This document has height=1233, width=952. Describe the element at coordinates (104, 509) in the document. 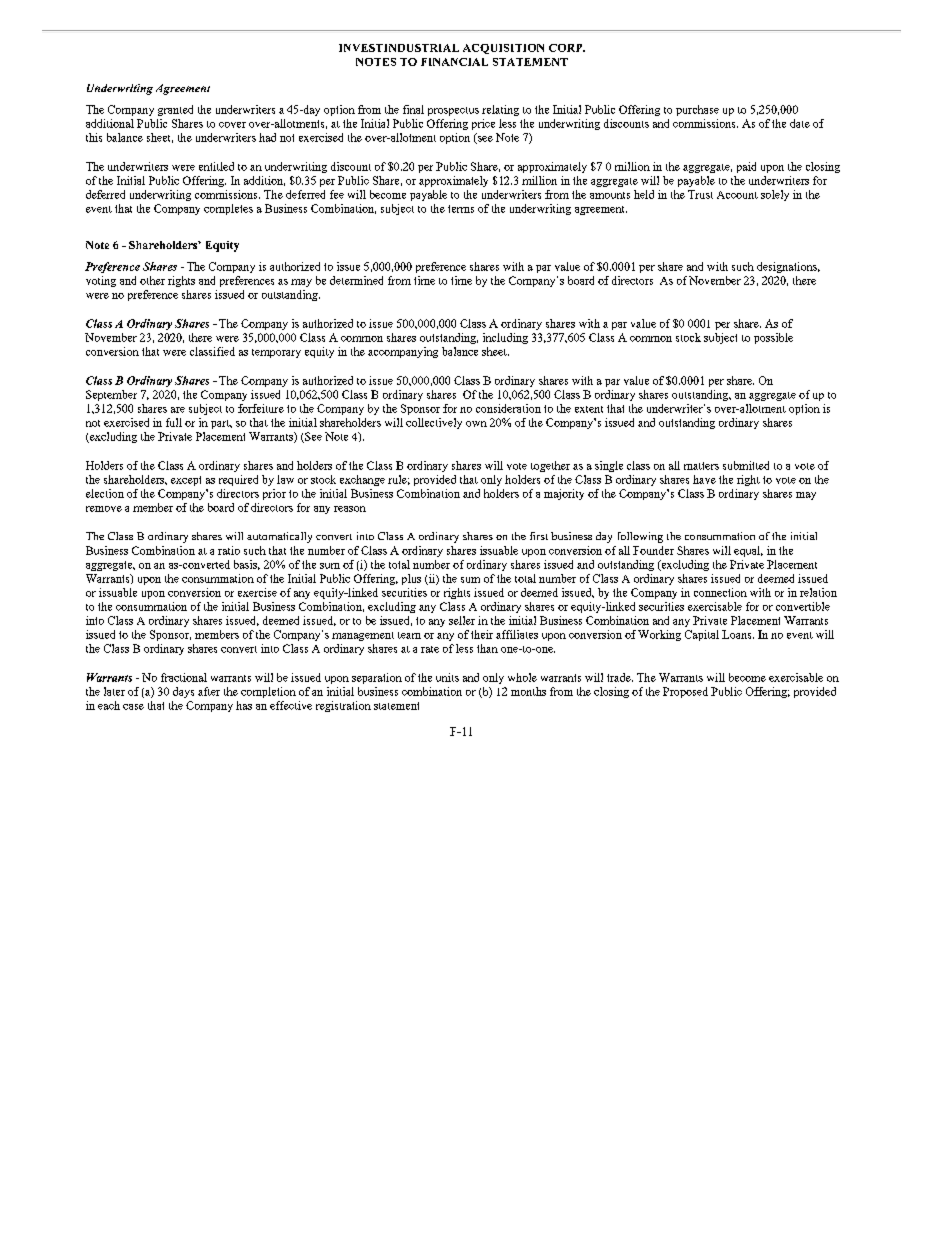

I see `remove` at that location.
